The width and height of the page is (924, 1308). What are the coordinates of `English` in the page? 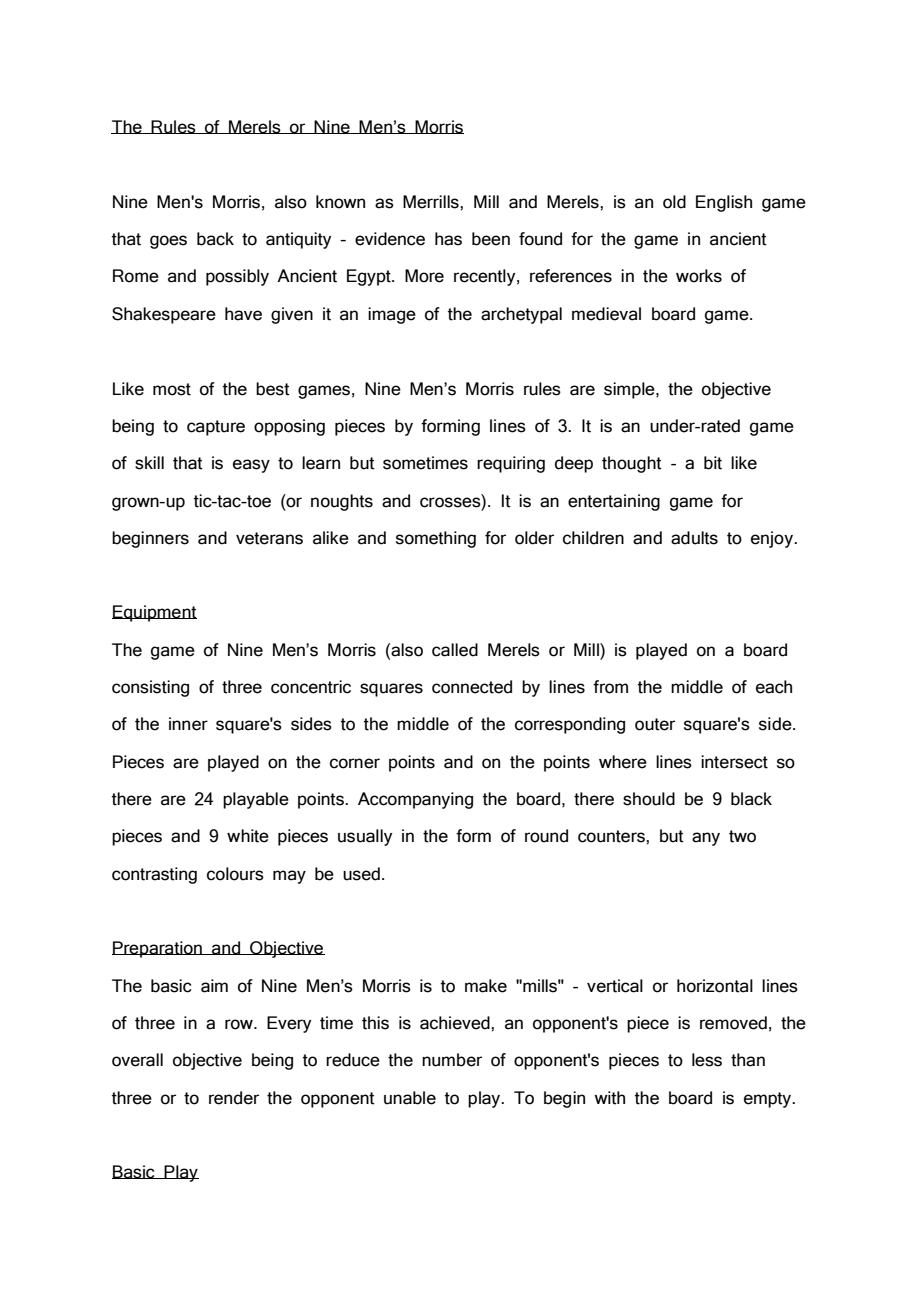 It's located at (724, 203).
